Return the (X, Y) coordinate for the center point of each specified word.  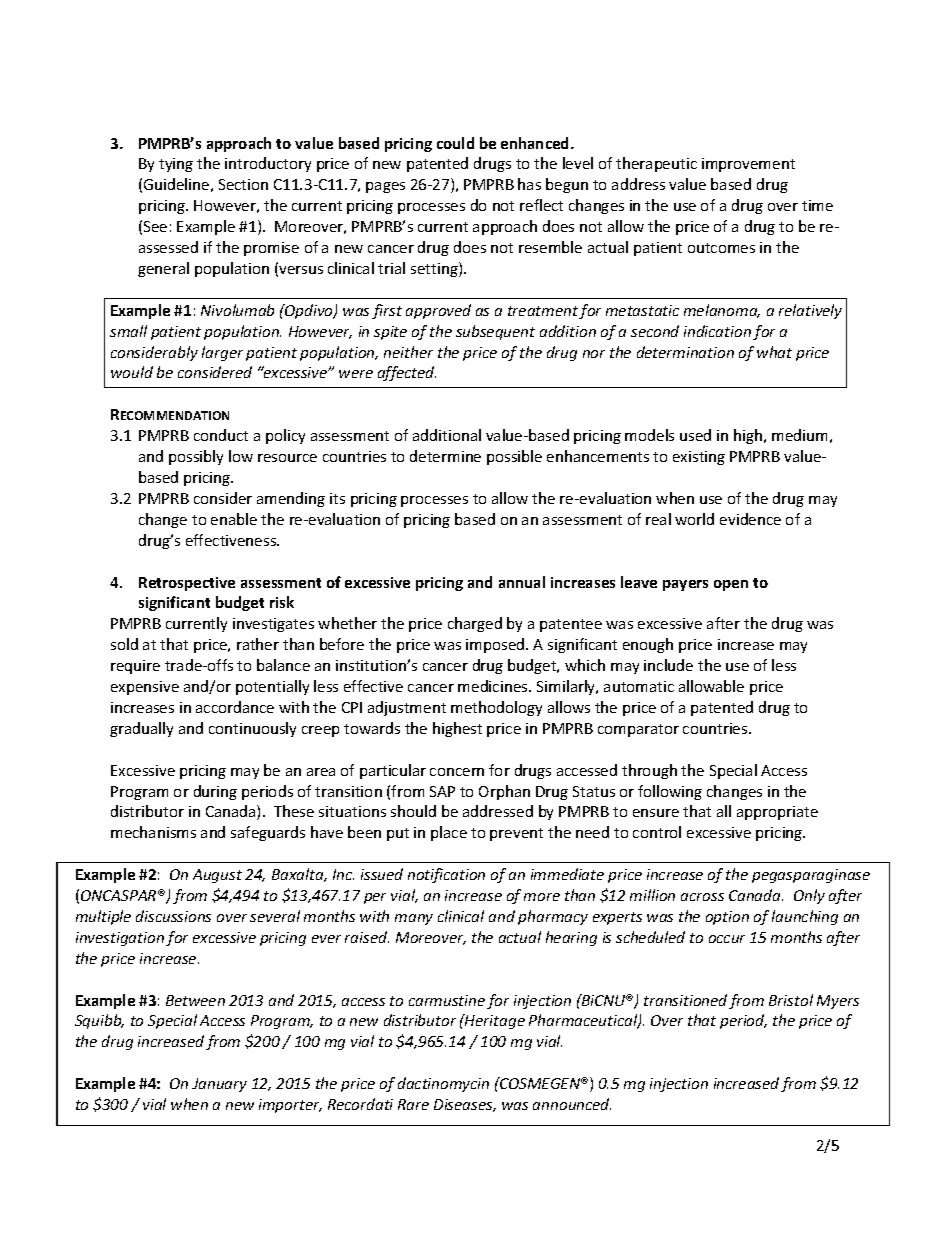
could (455, 143)
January (219, 1085)
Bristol (791, 1000)
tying (176, 165)
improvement (748, 165)
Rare (413, 1104)
